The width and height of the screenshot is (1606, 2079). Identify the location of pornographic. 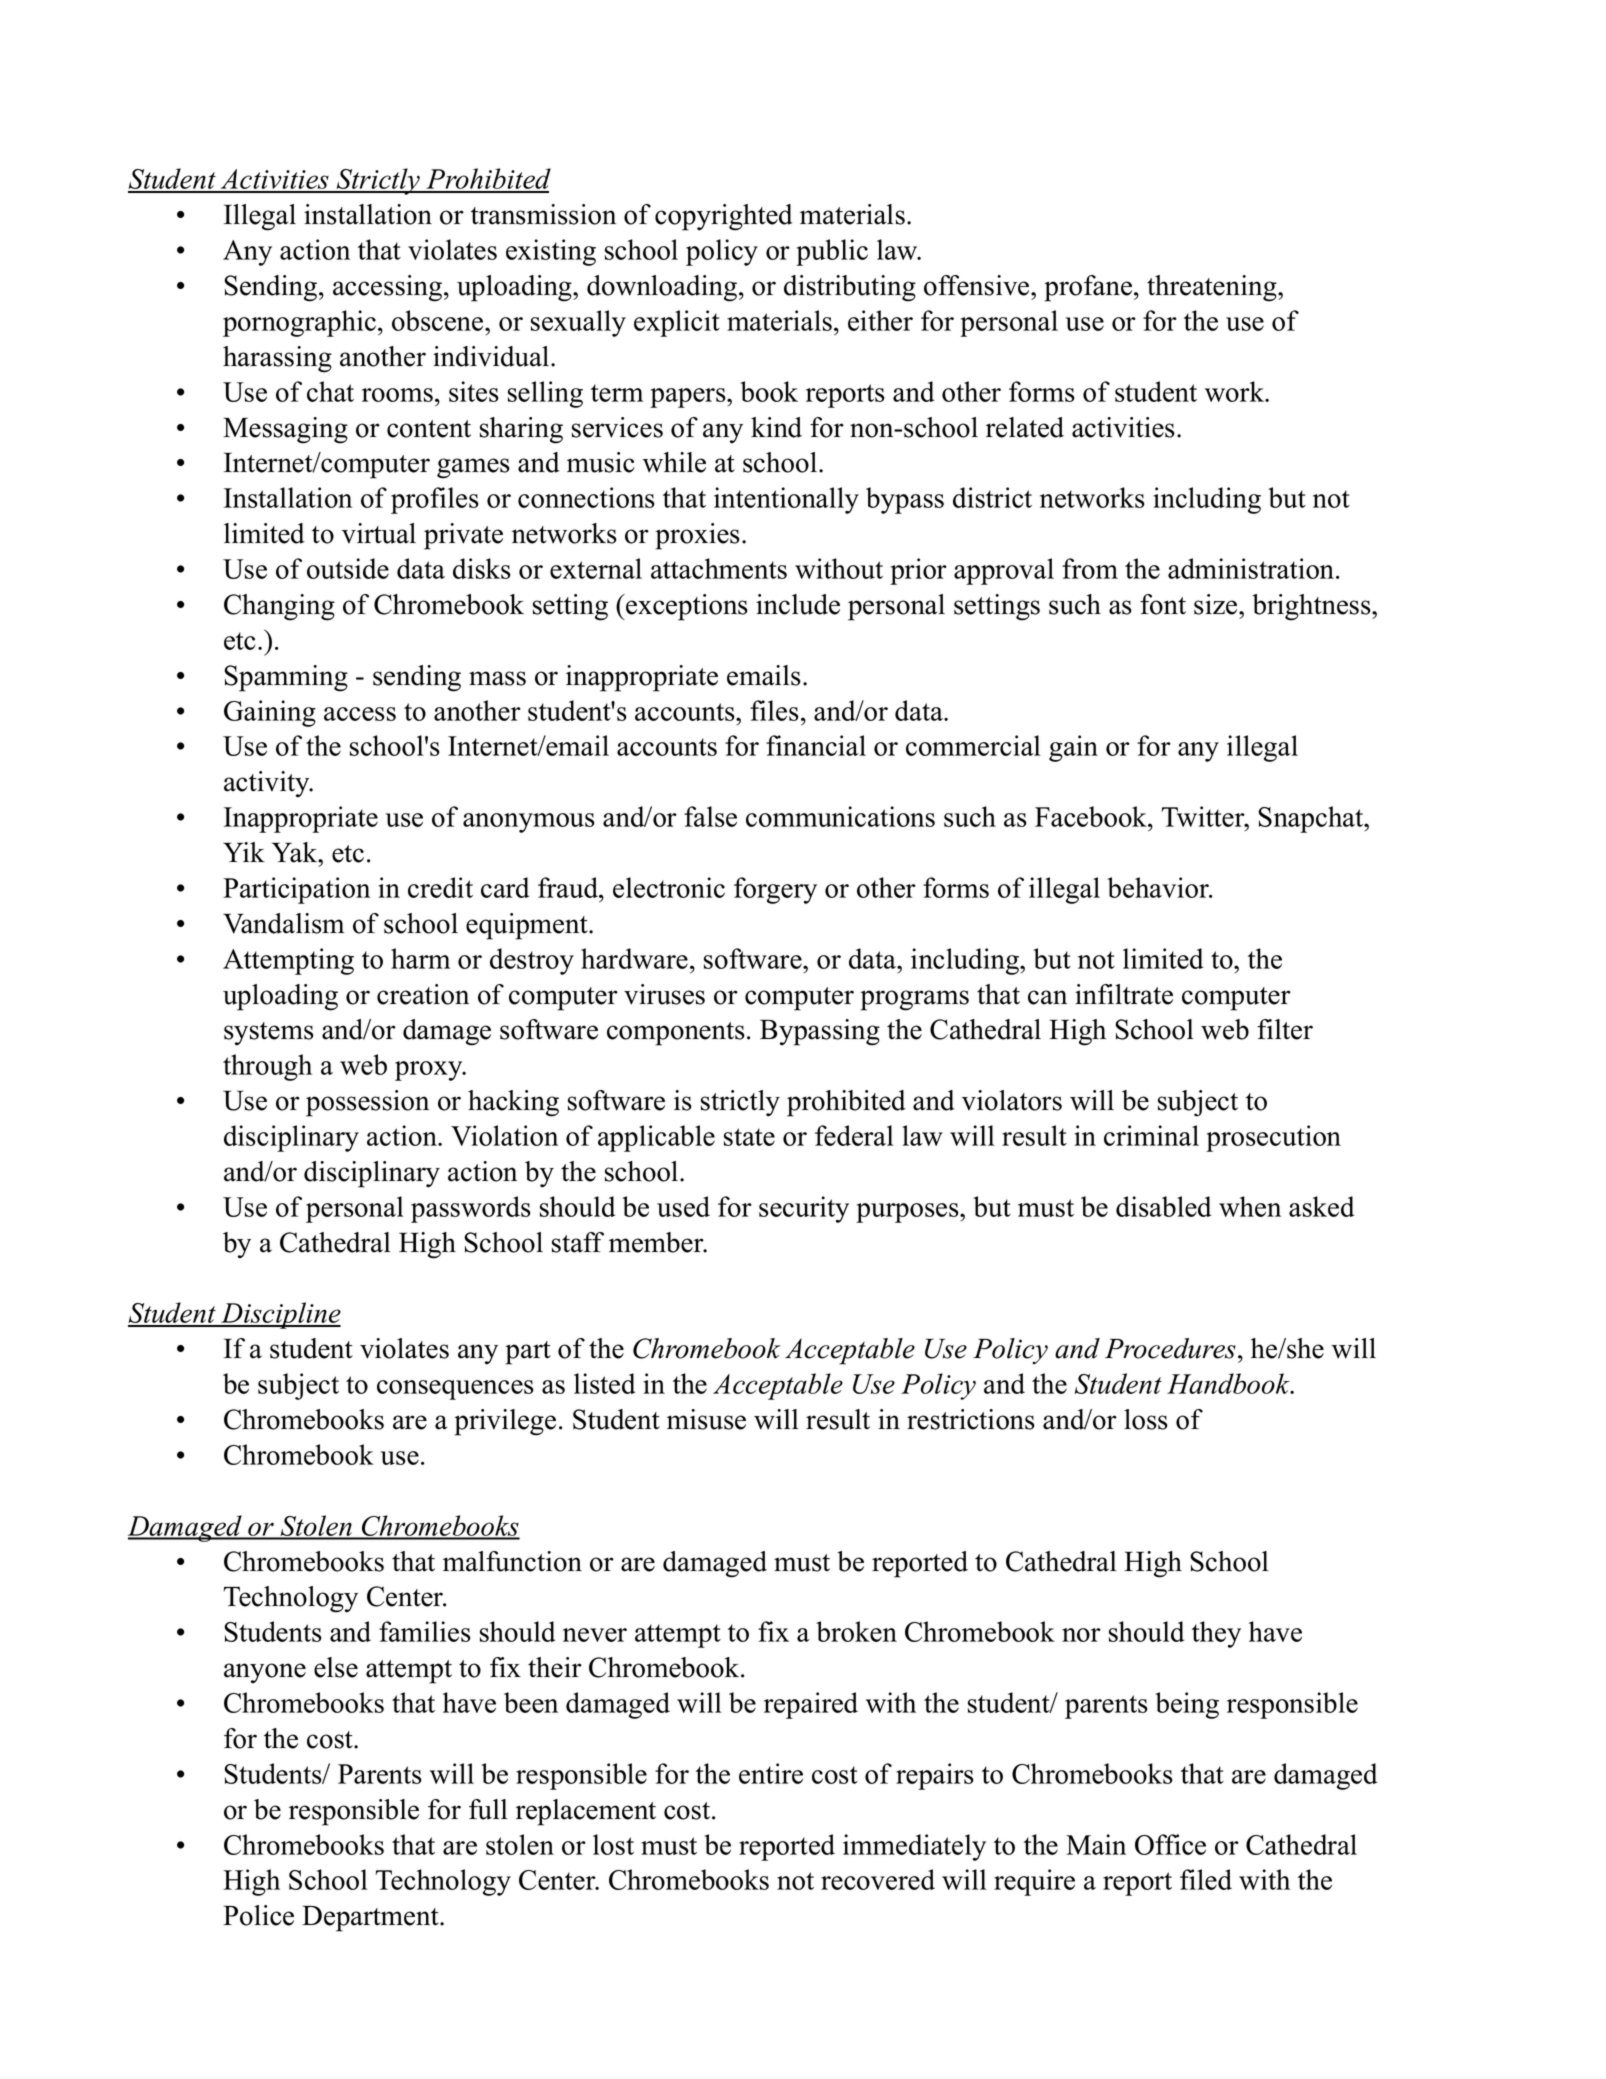
(299, 323).
